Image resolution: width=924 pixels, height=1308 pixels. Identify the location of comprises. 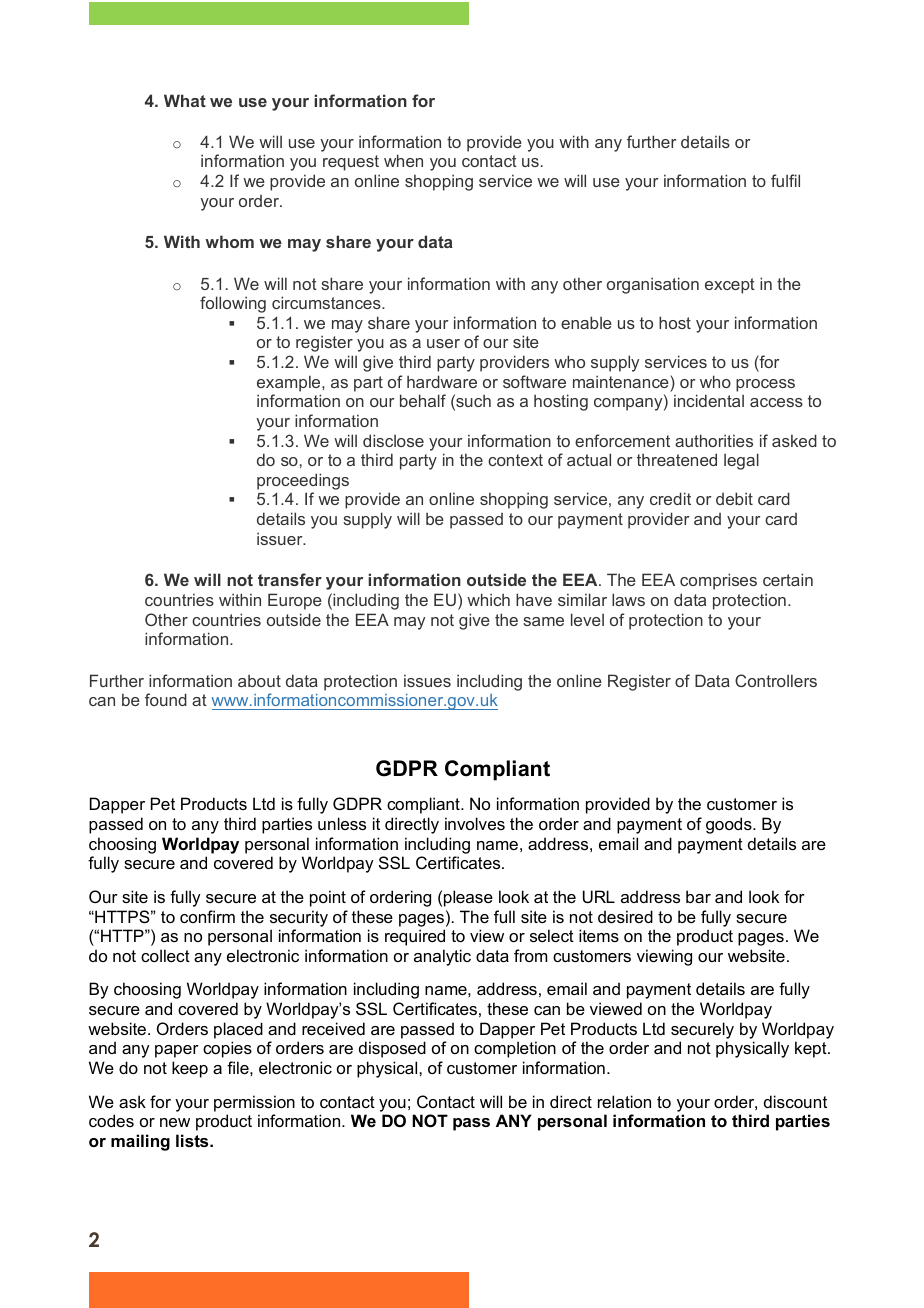
(718, 581).
